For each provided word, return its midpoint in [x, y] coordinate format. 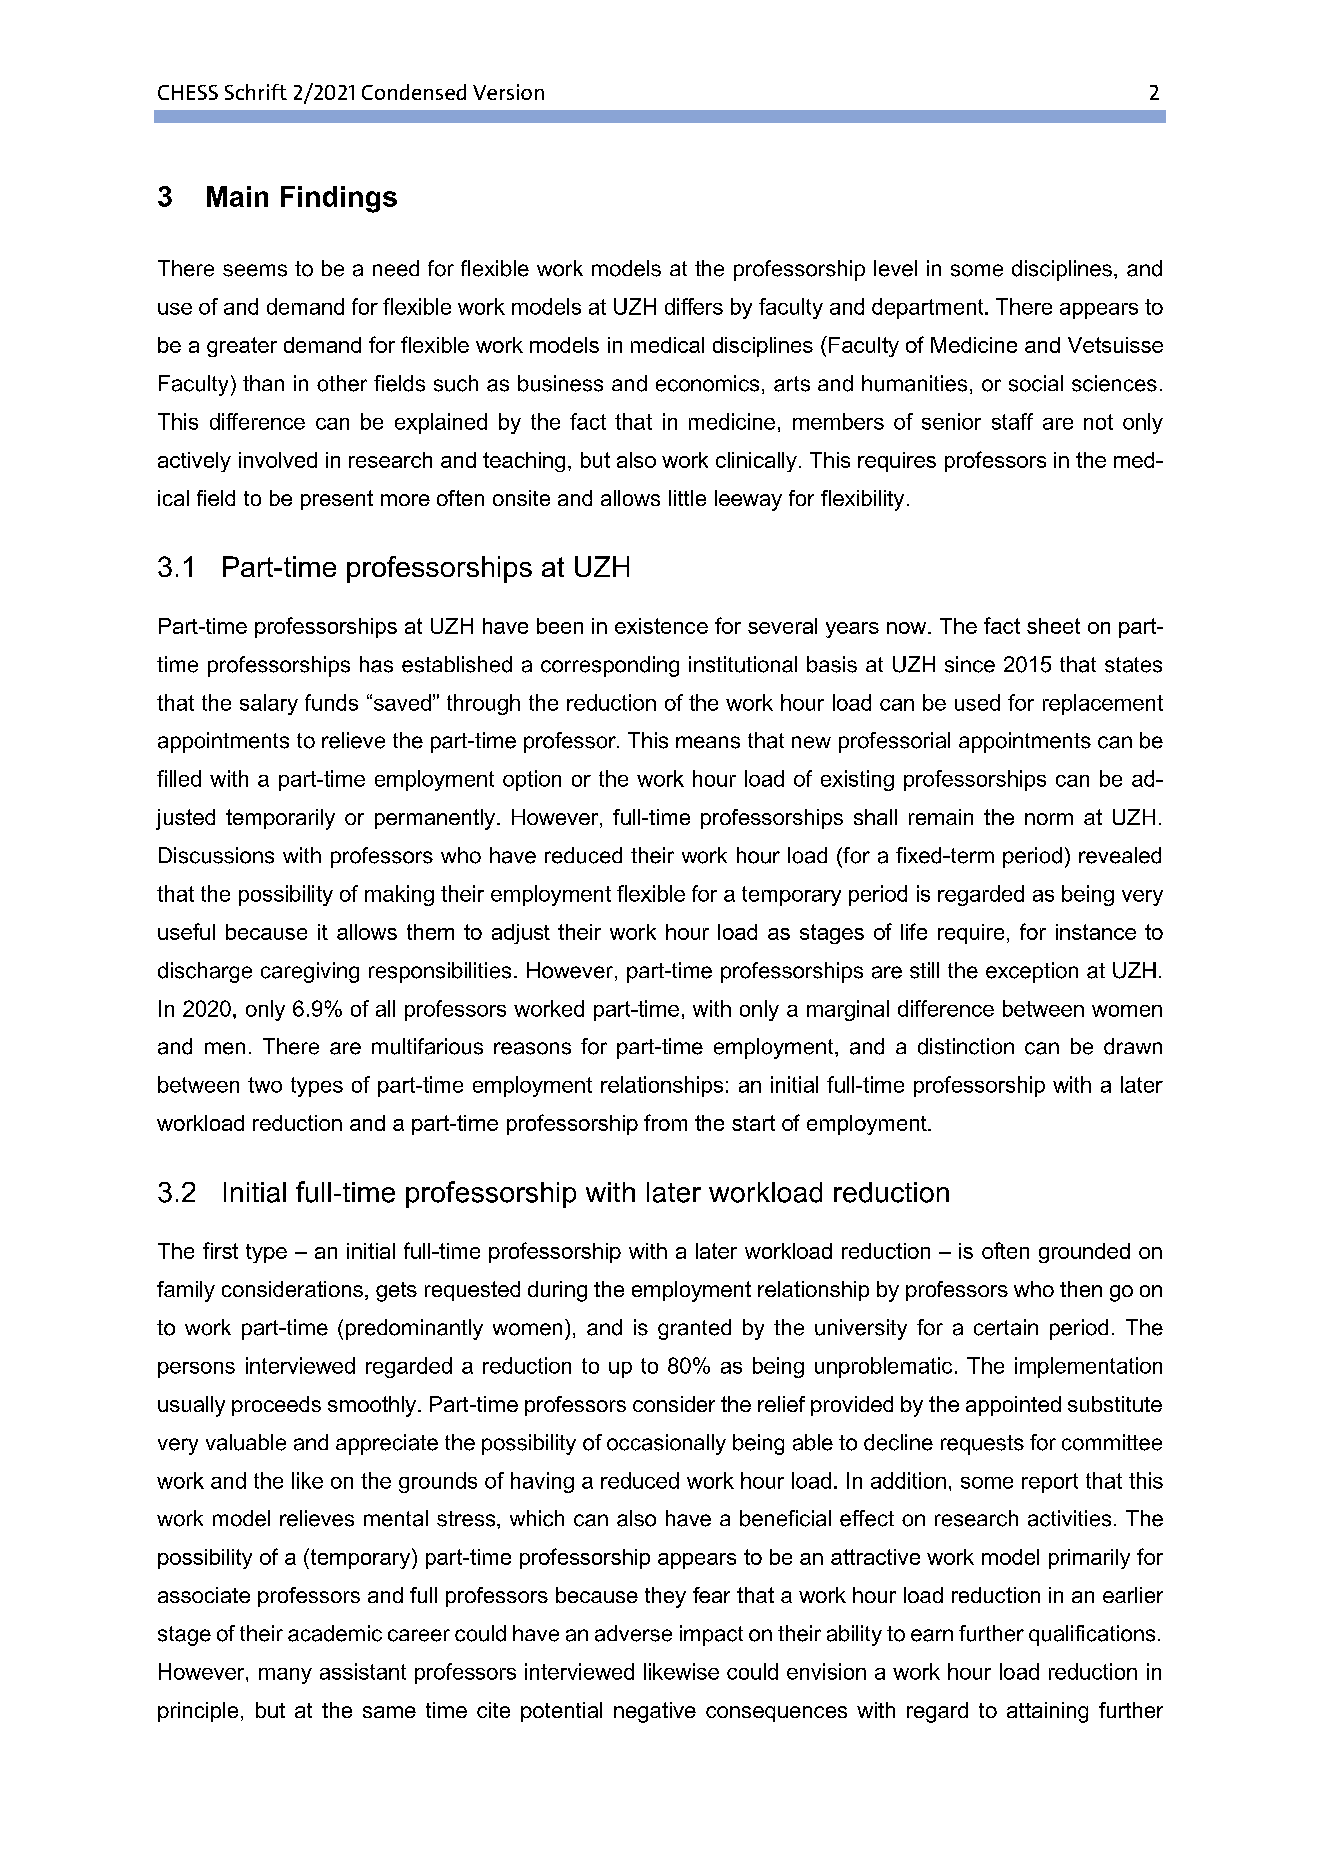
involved [278, 460]
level [895, 268]
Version [508, 92]
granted [694, 1329]
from [665, 1122]
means [708, 742]
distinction [966, 1046]
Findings [339, 199]
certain [1006, 1327]
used [977, 702]
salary [269, 704]
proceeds [276, 1406]
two [265, 1085]
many [285, 1676]
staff [1012, 421]
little [687, 498]
